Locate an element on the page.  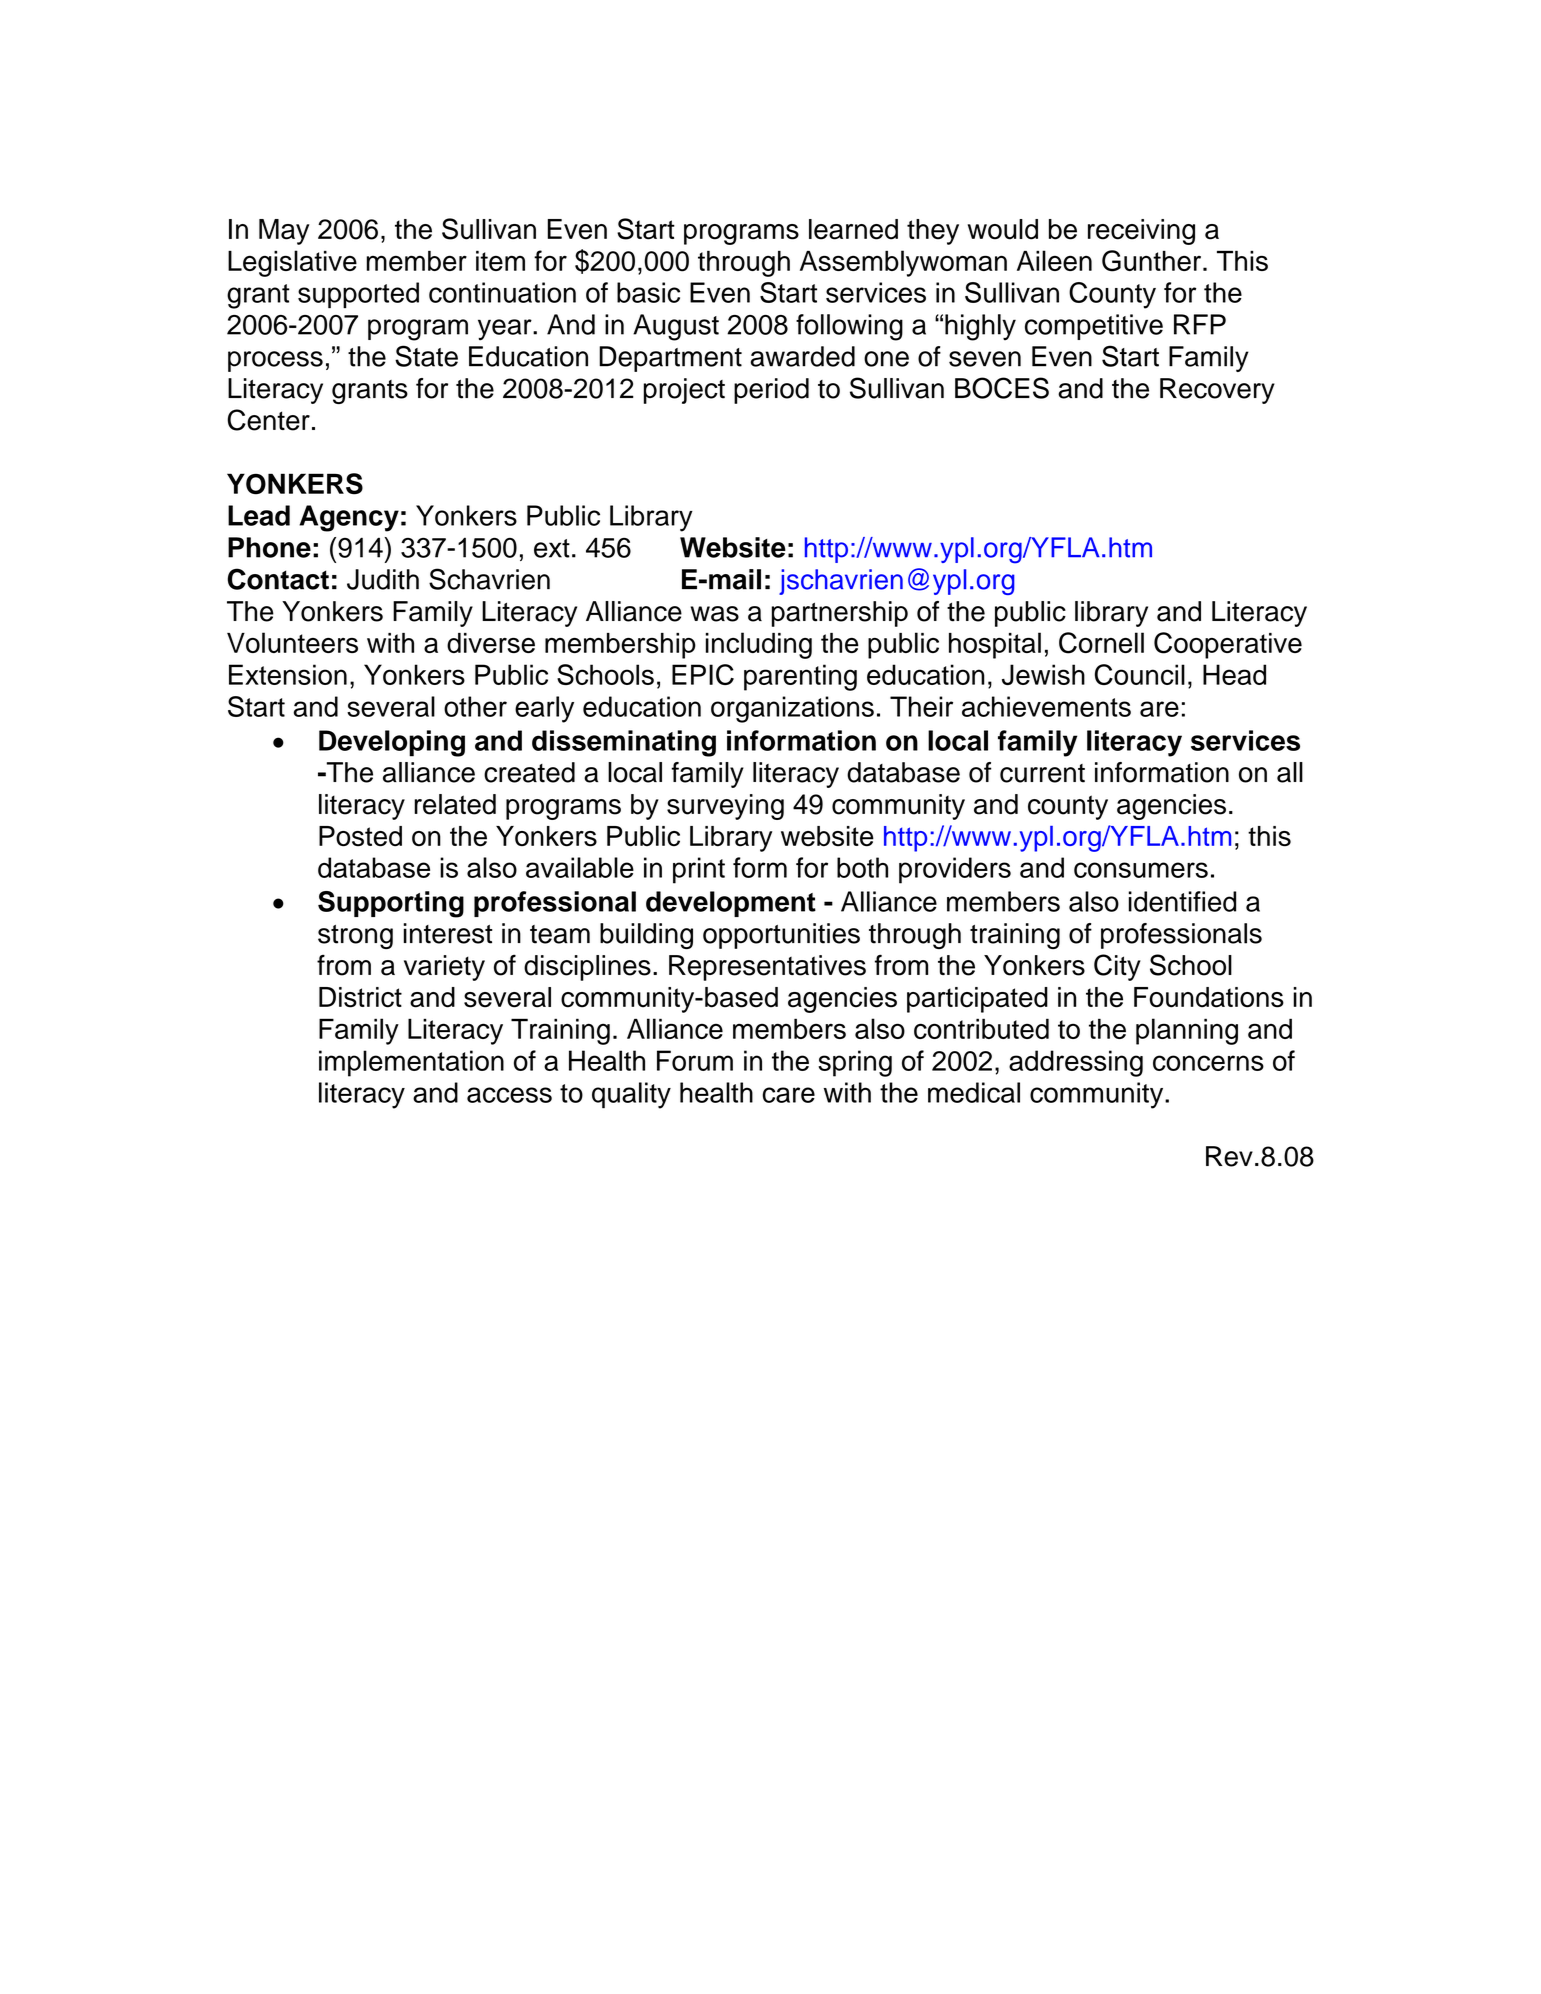
implementation is located at coordinates (411, 1063).
